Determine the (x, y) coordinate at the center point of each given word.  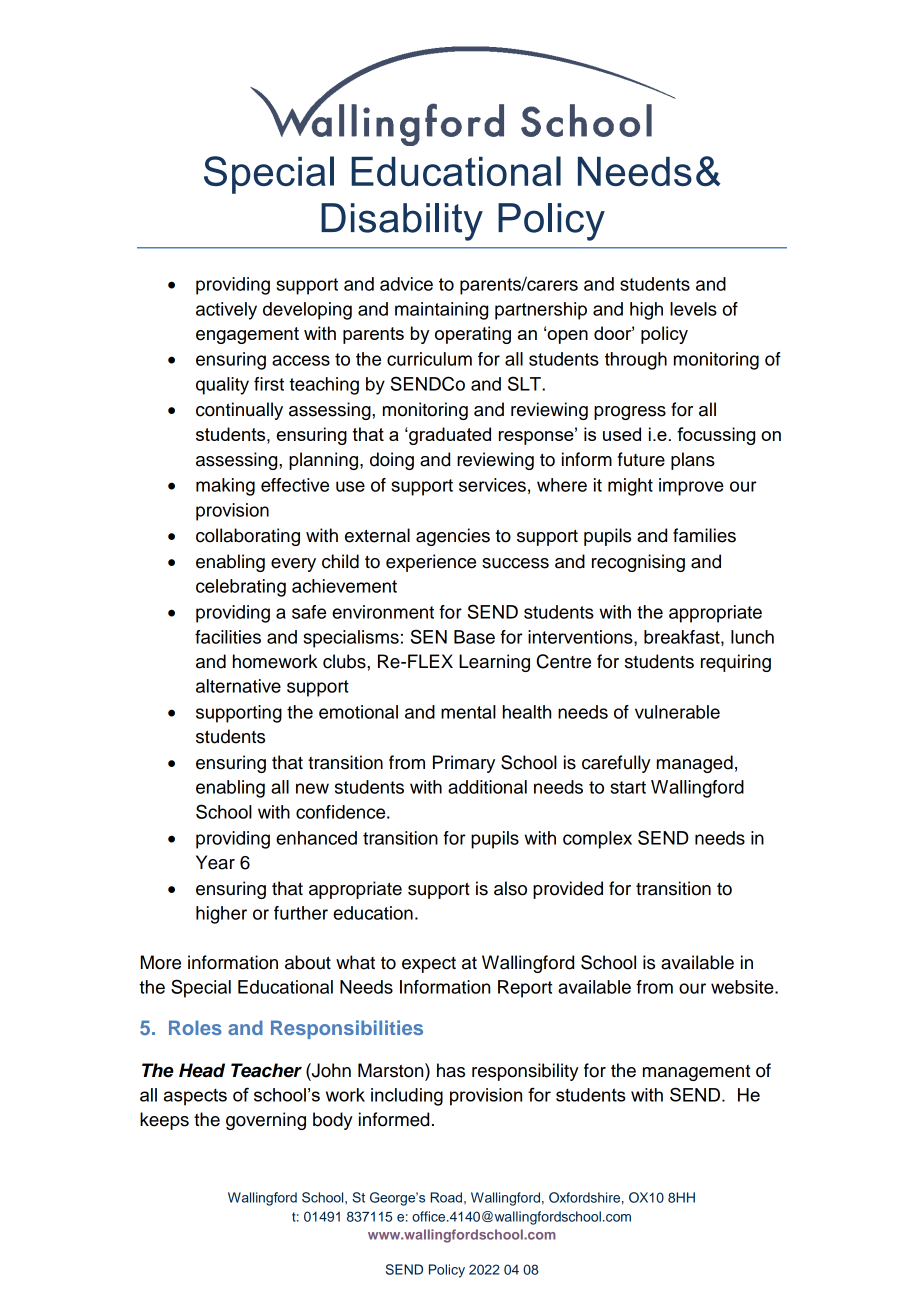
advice (406, 284)
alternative (238, 686)
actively (226, 311)
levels (693, 309)
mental (468, 712)
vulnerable (677, 712)
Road (446, 1197)
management (696, 1073)
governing (266, 1121)
